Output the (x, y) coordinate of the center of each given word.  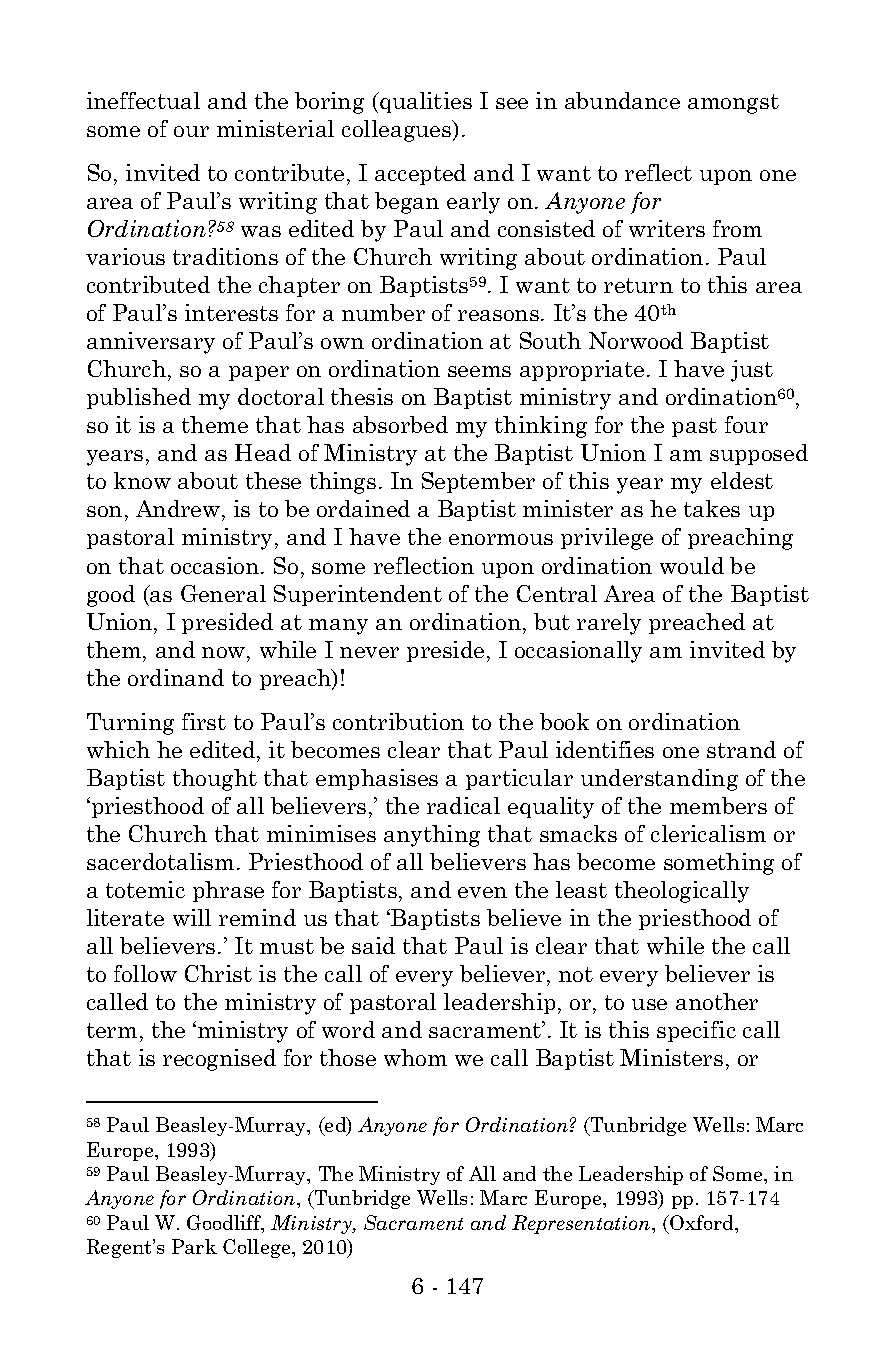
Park (194, 1246)
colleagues (398, 131)
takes (712, 508)
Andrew (178, 508)
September (478, 482)
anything (432, 836)
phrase (228, 891)
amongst (733, 104)
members (718, 805)
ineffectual (143, 100)
